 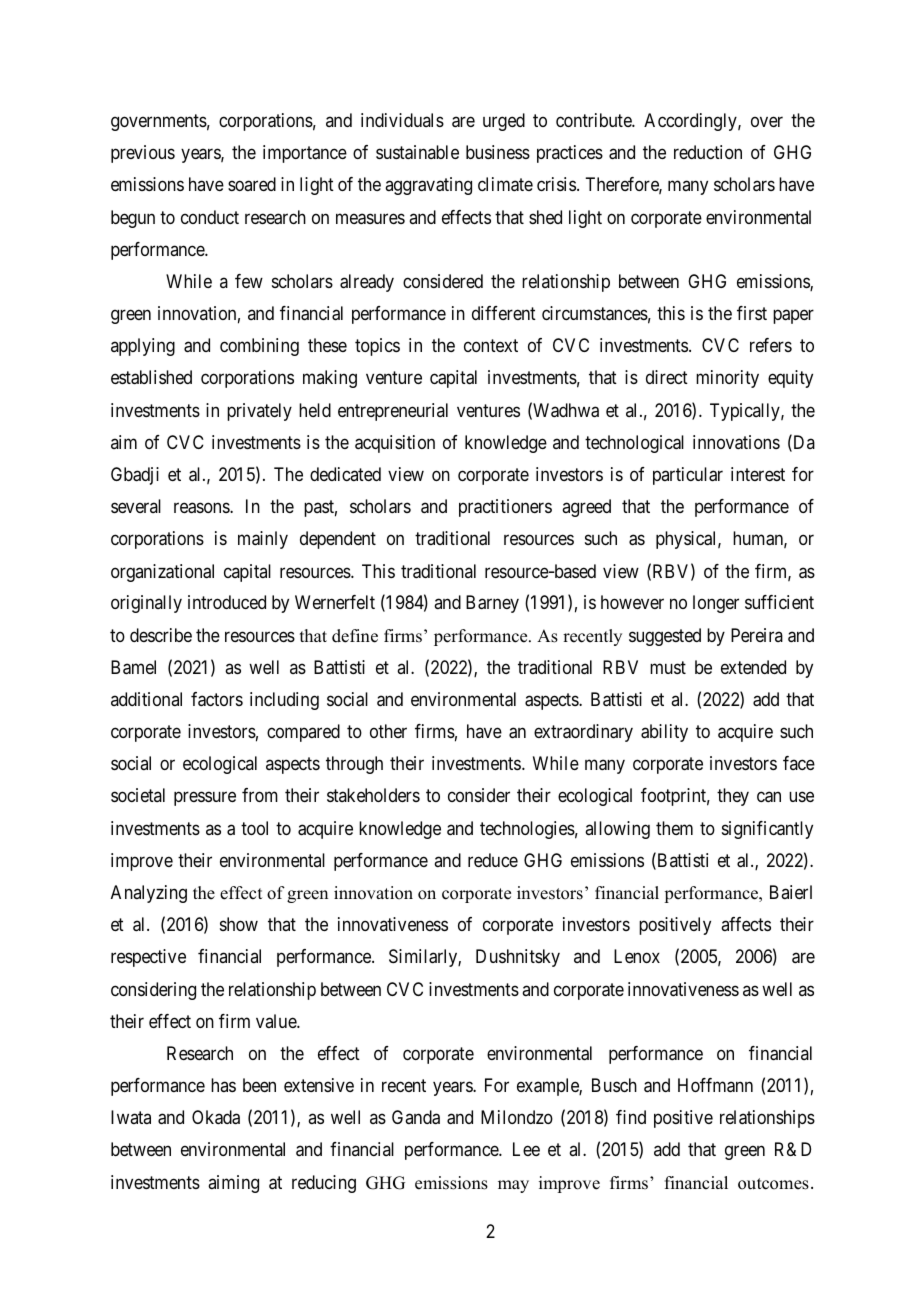 What do you see at coordinates (773, 1184) in the screenshot?
I see `outcomes` at bounding box center [773, 1184].
